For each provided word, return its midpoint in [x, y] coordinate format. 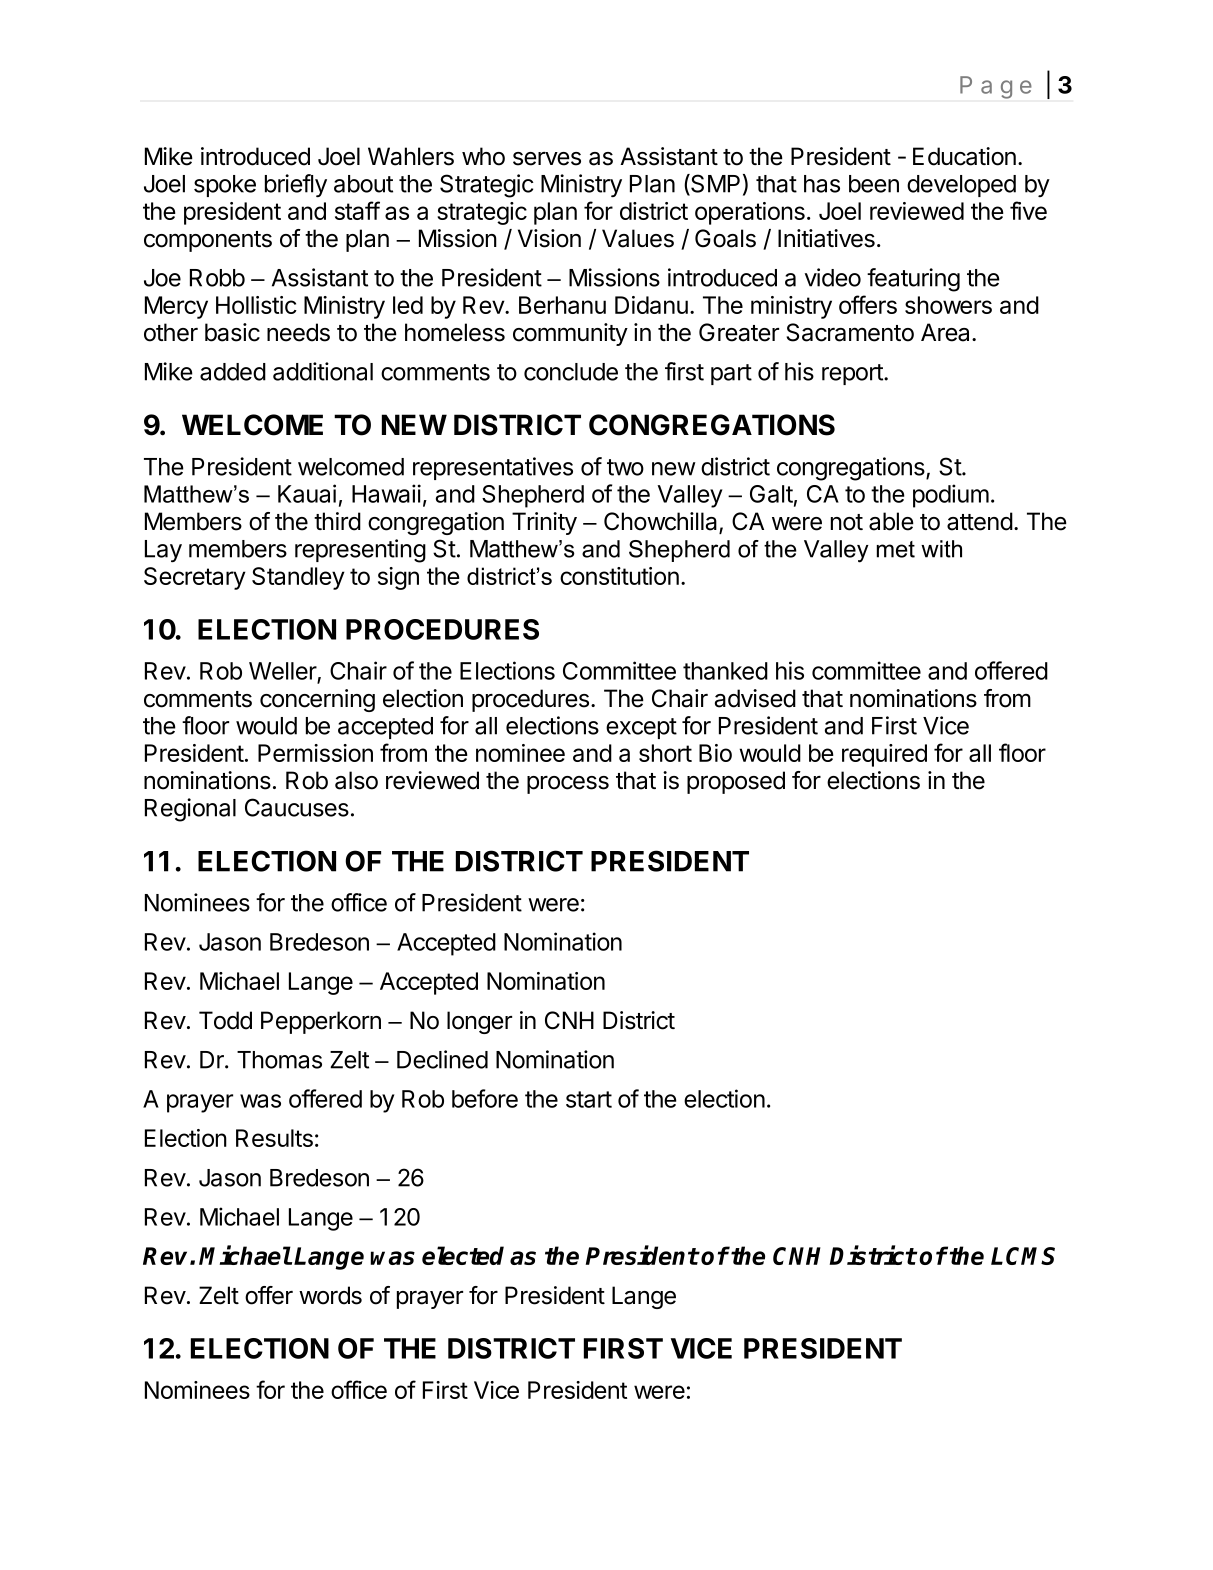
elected [463, 1255]
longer [479, 1022]
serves [547, 159]
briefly [296, 185]
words [330, 1295]
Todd [225, 1020]
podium [951, 496]
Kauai [307, 493]
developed [961, 186]
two [625, 467]
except [641, 728]
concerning [317, 700]
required [884, 755]
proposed [736, 782]
